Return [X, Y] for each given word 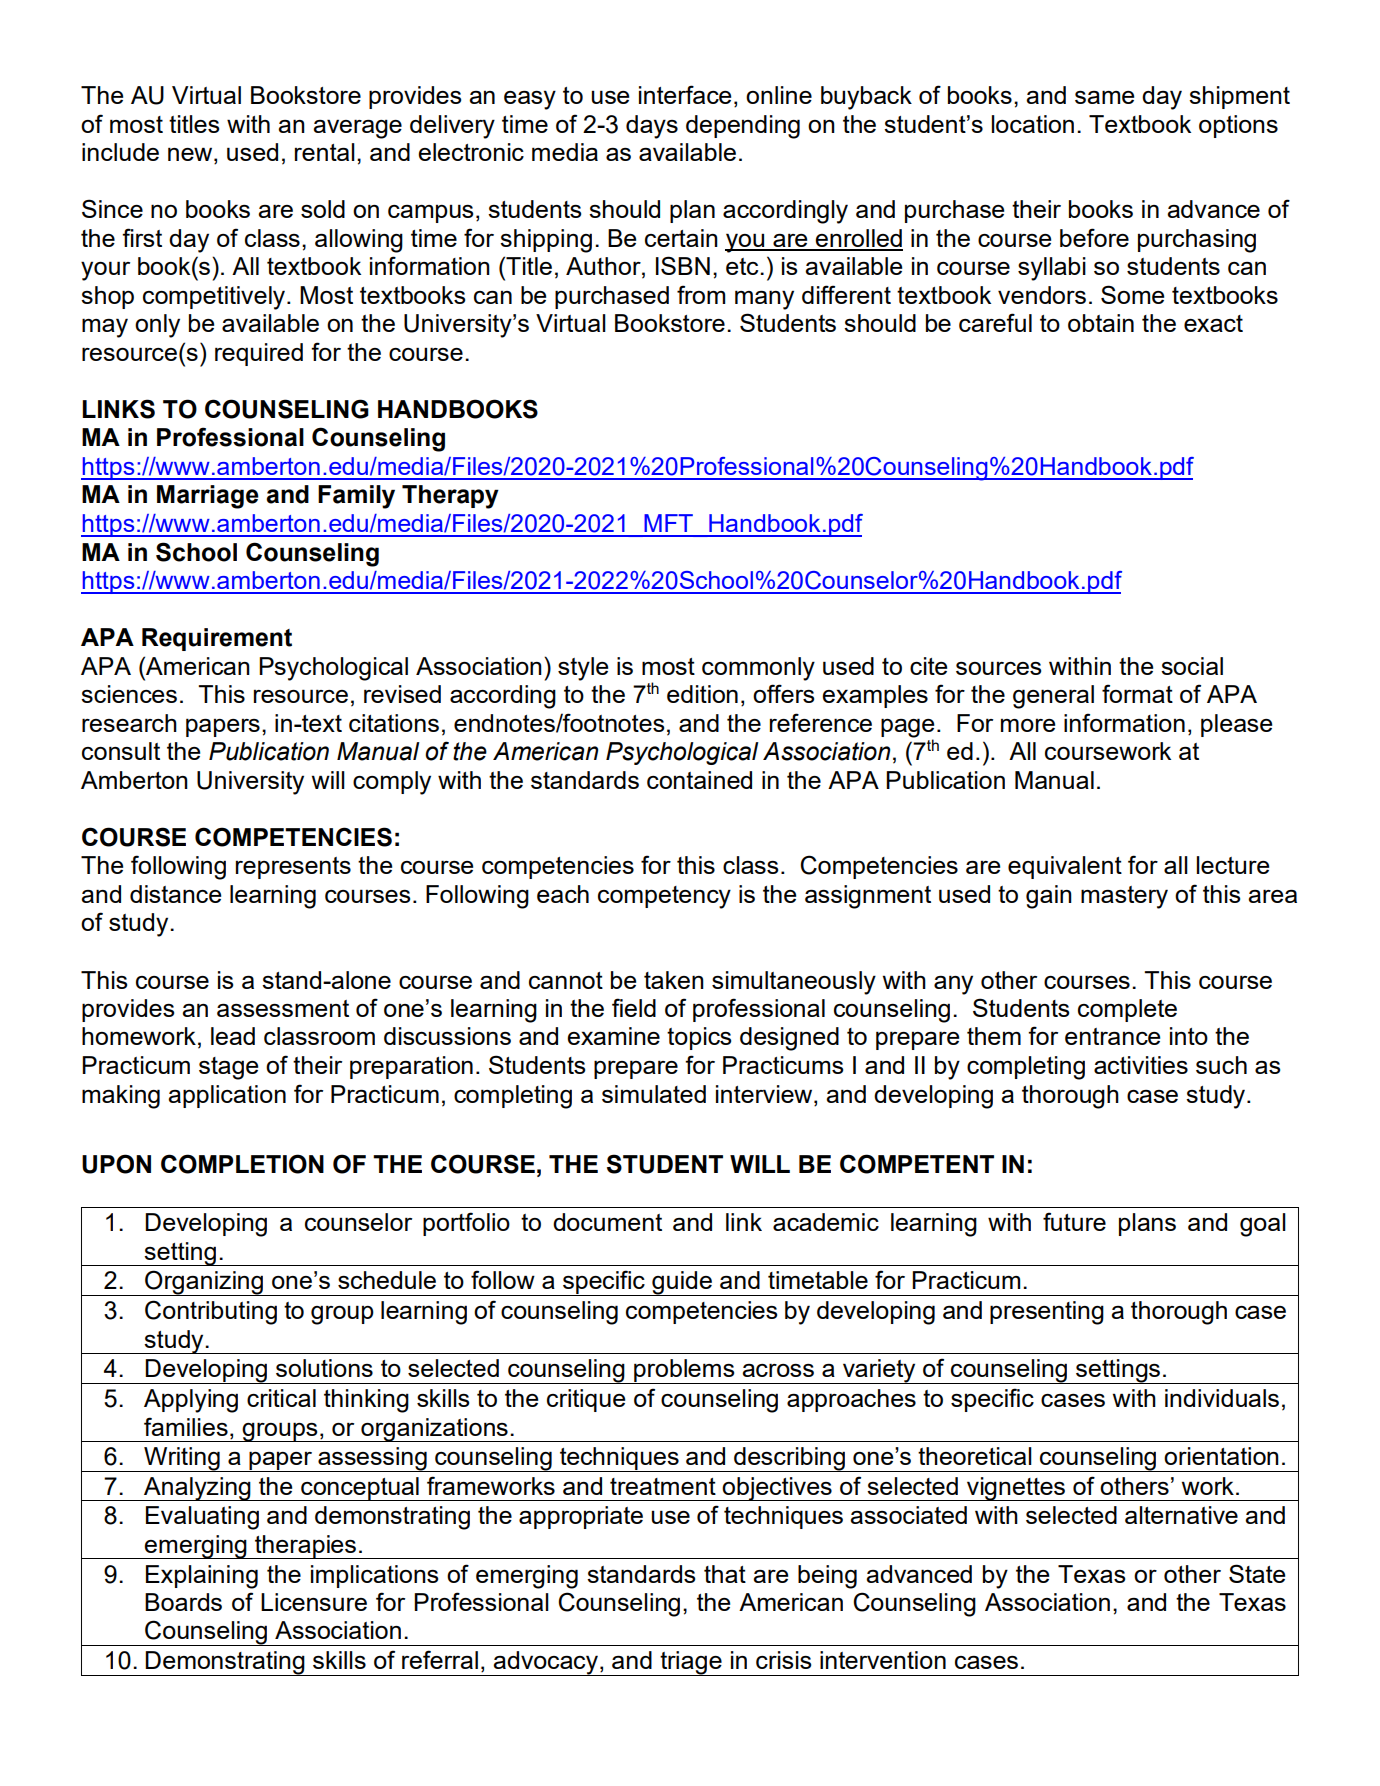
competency [664, 897]
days [652, 127]
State [1257, 1573]
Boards [183, 1602]
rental [325, 152]
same [1104, 97]
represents [293, 868]
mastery [1124, 897]
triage [691, 1663]
